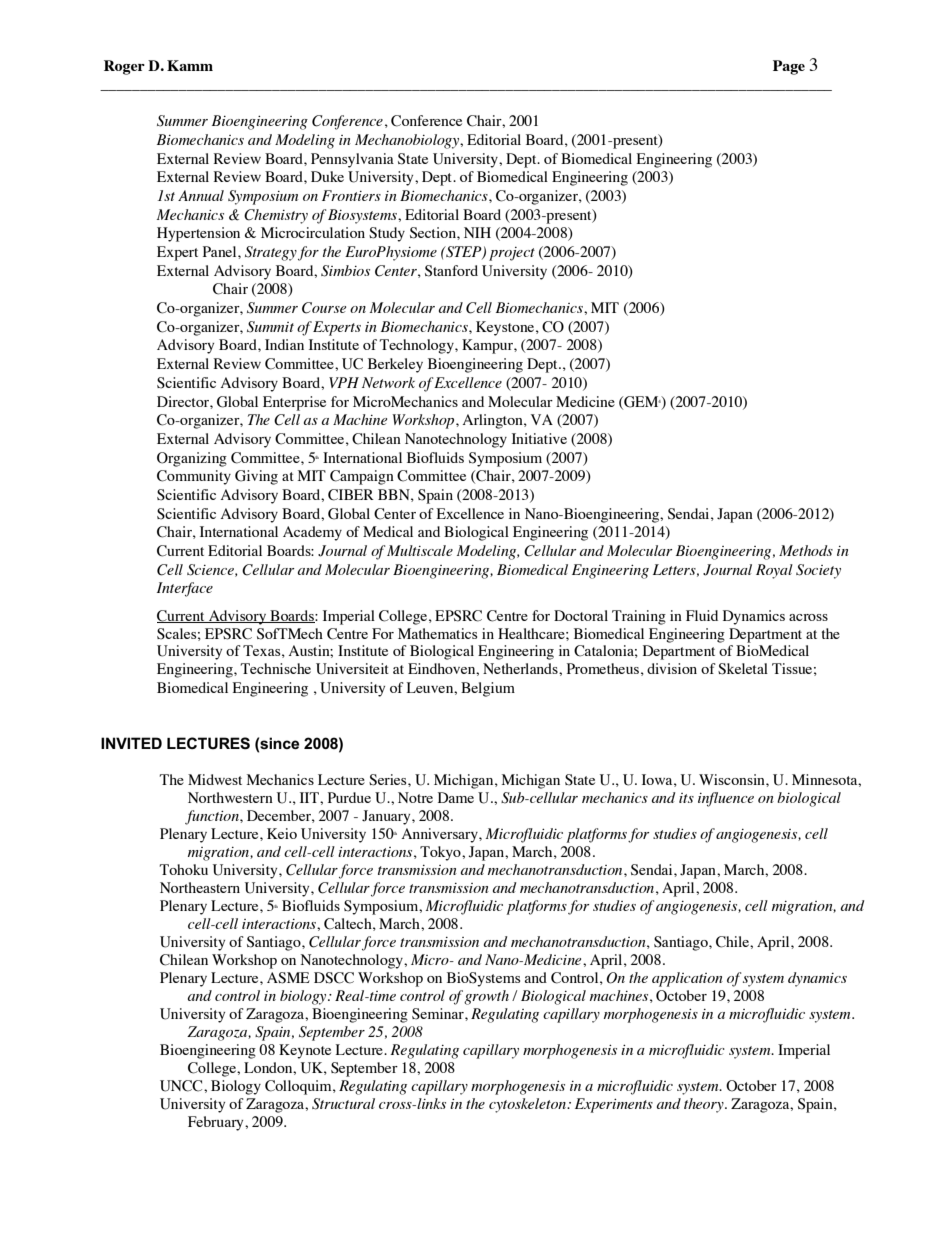 This image has height=1233, width=952. What do you see at coordinates (215, 779) in the image?
I see `Midwest` at bounding box center [215, 779].
